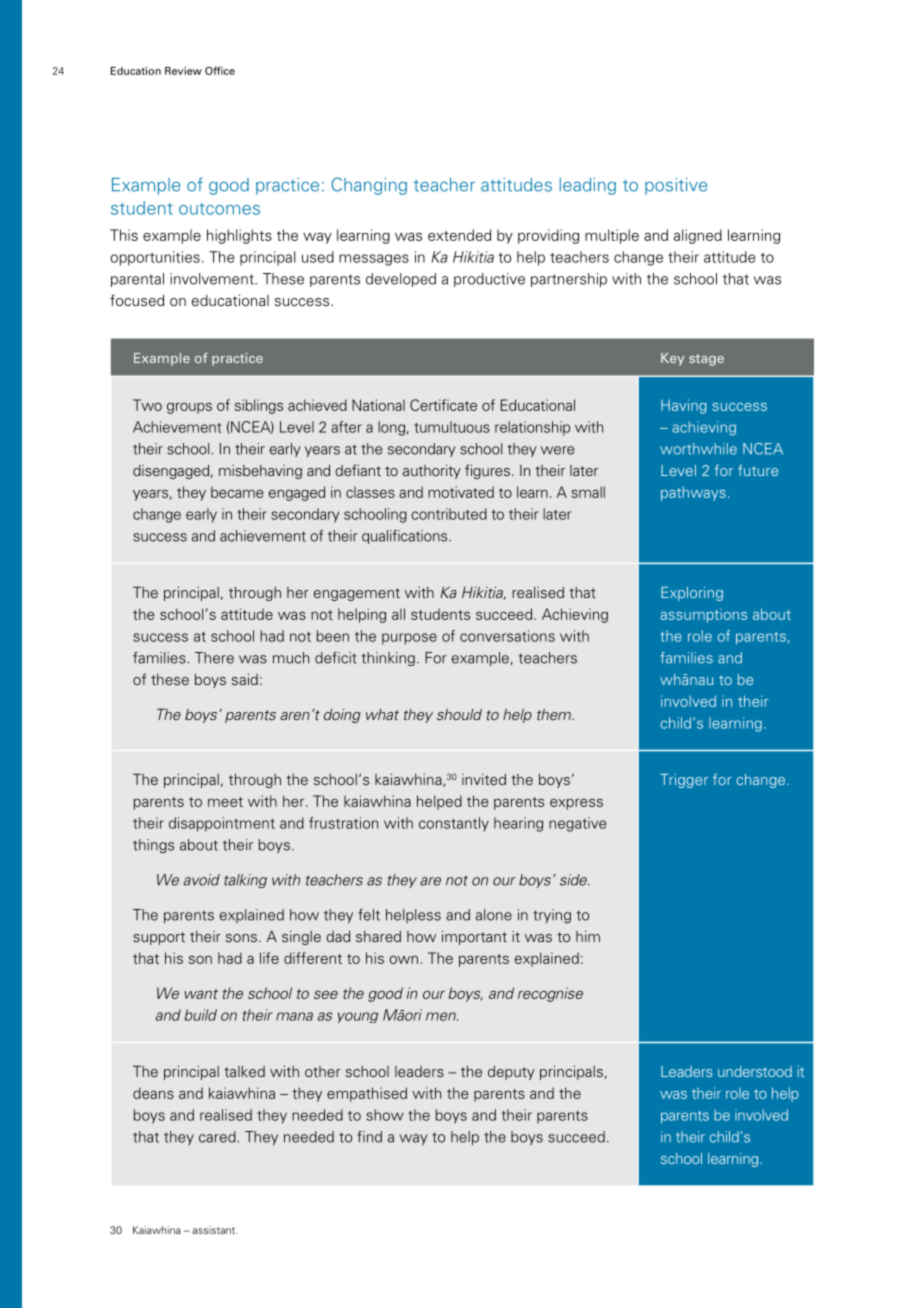 This screenshot has width=924, height=1308. I want to click on became, so click(237, 492).
